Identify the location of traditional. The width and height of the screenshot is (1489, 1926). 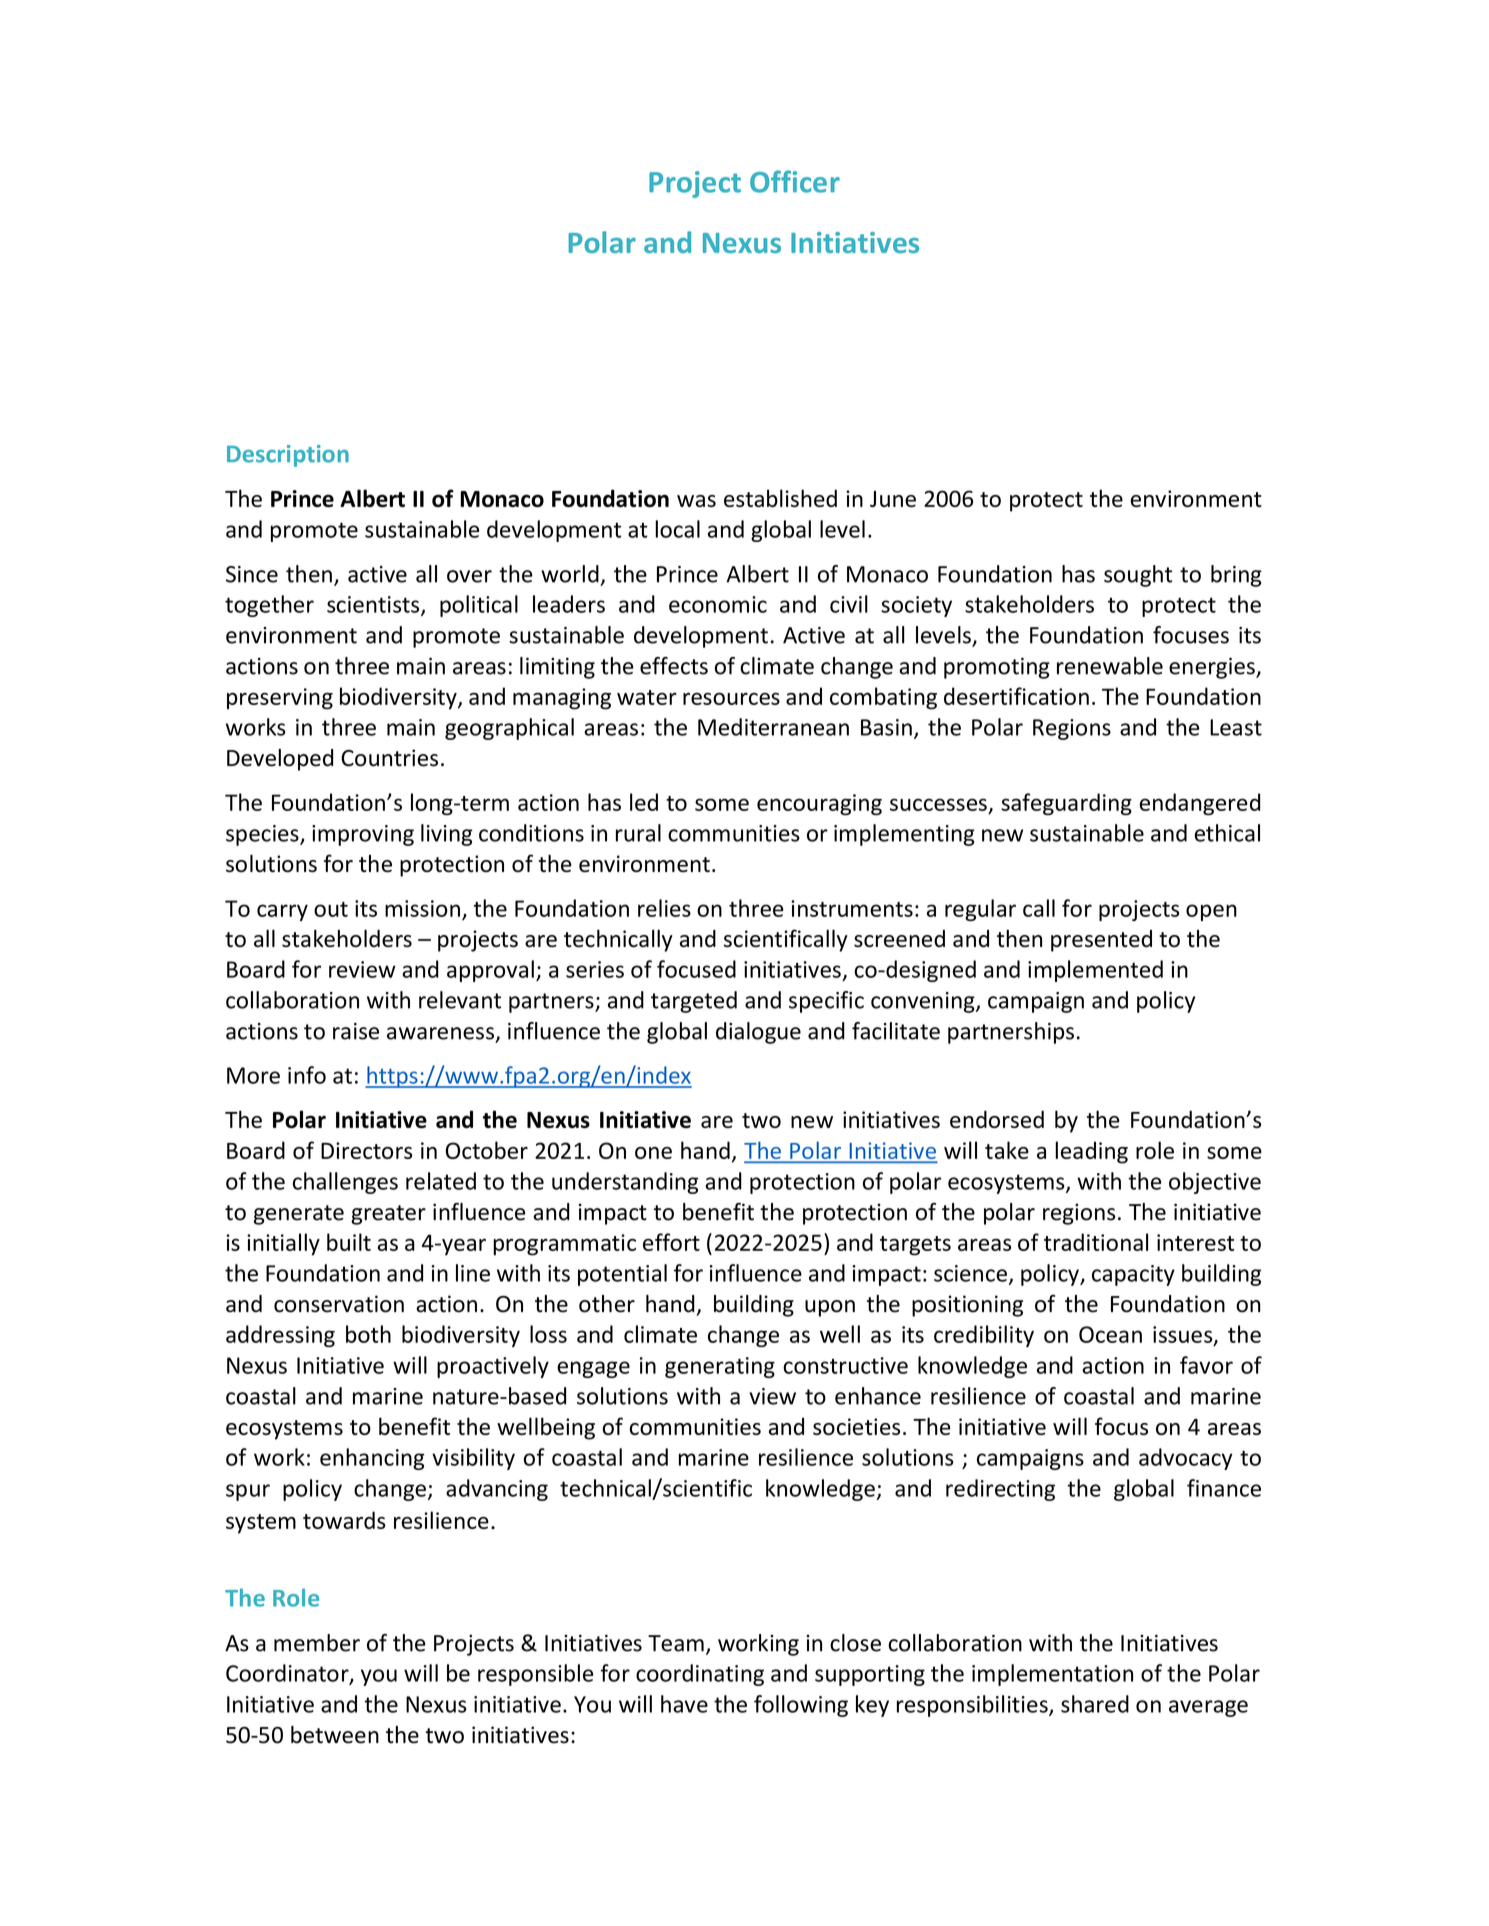
(1096, 1242).
